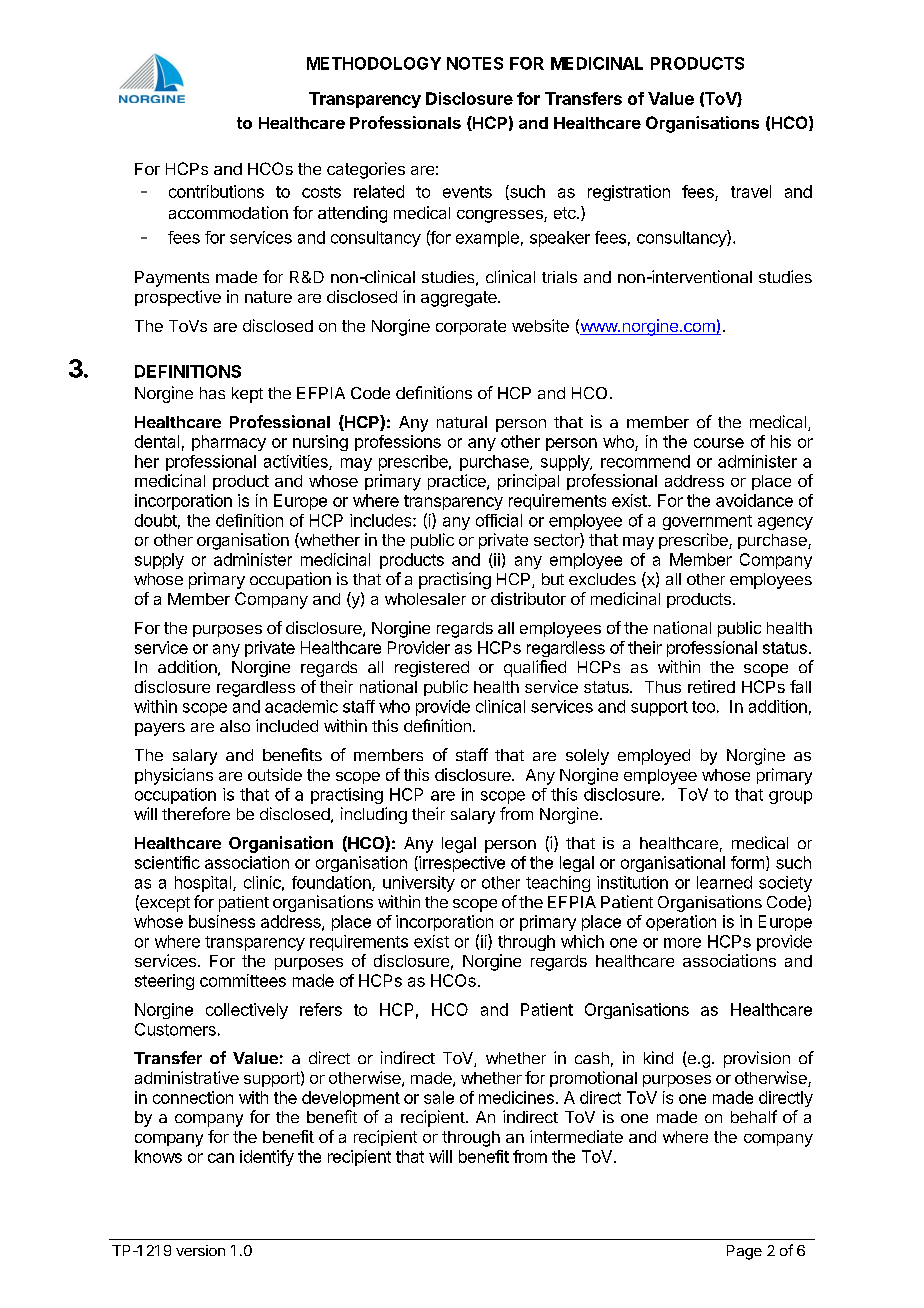  Describe the element at coordinates (576, 1136) in the screenshot. I see `intermediate` at that location.
